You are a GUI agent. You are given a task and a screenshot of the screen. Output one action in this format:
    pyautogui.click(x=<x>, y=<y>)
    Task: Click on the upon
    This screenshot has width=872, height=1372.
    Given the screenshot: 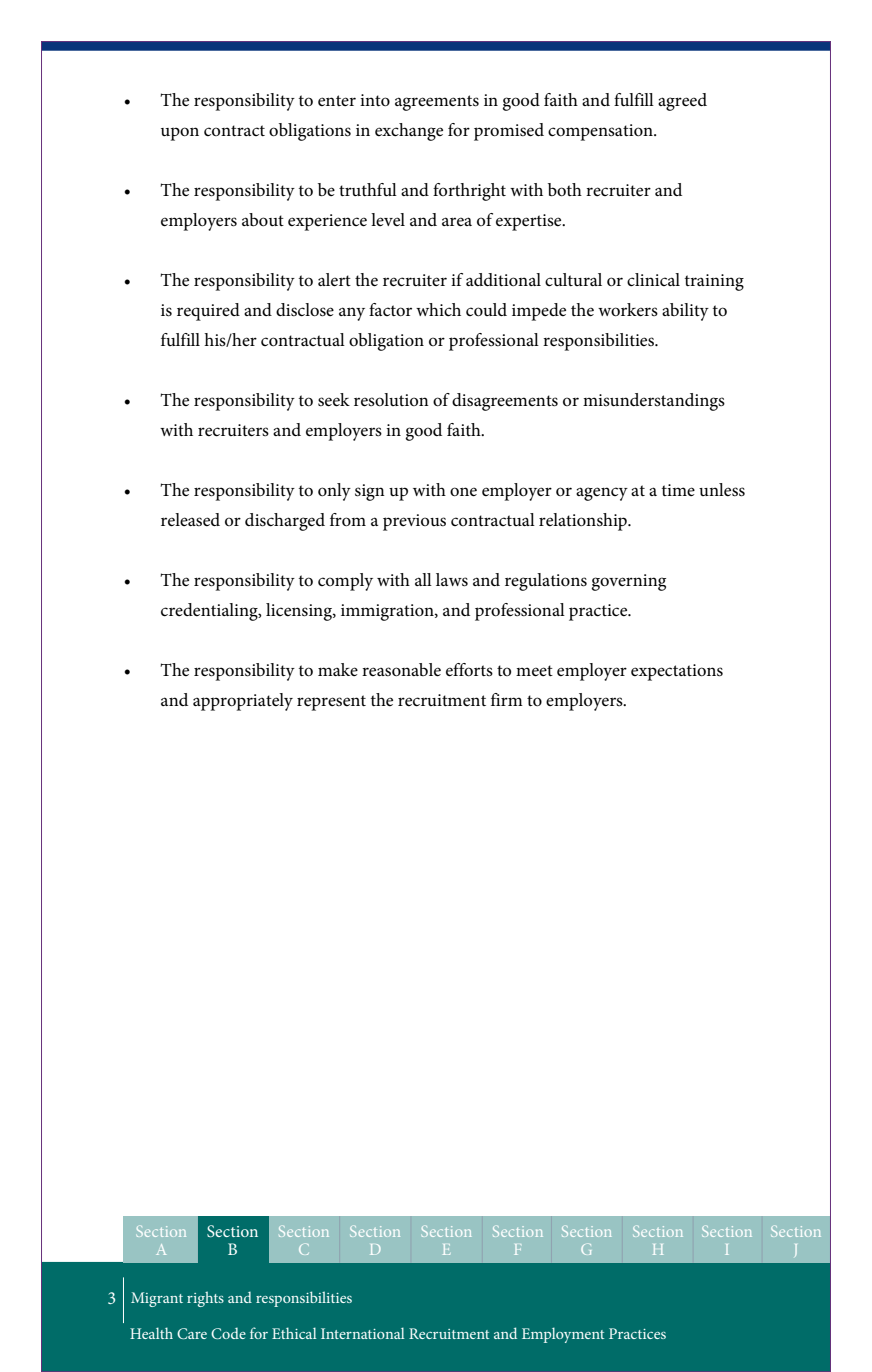 What is the action you would take?
    pyautogui.click(x=180, y=134)
